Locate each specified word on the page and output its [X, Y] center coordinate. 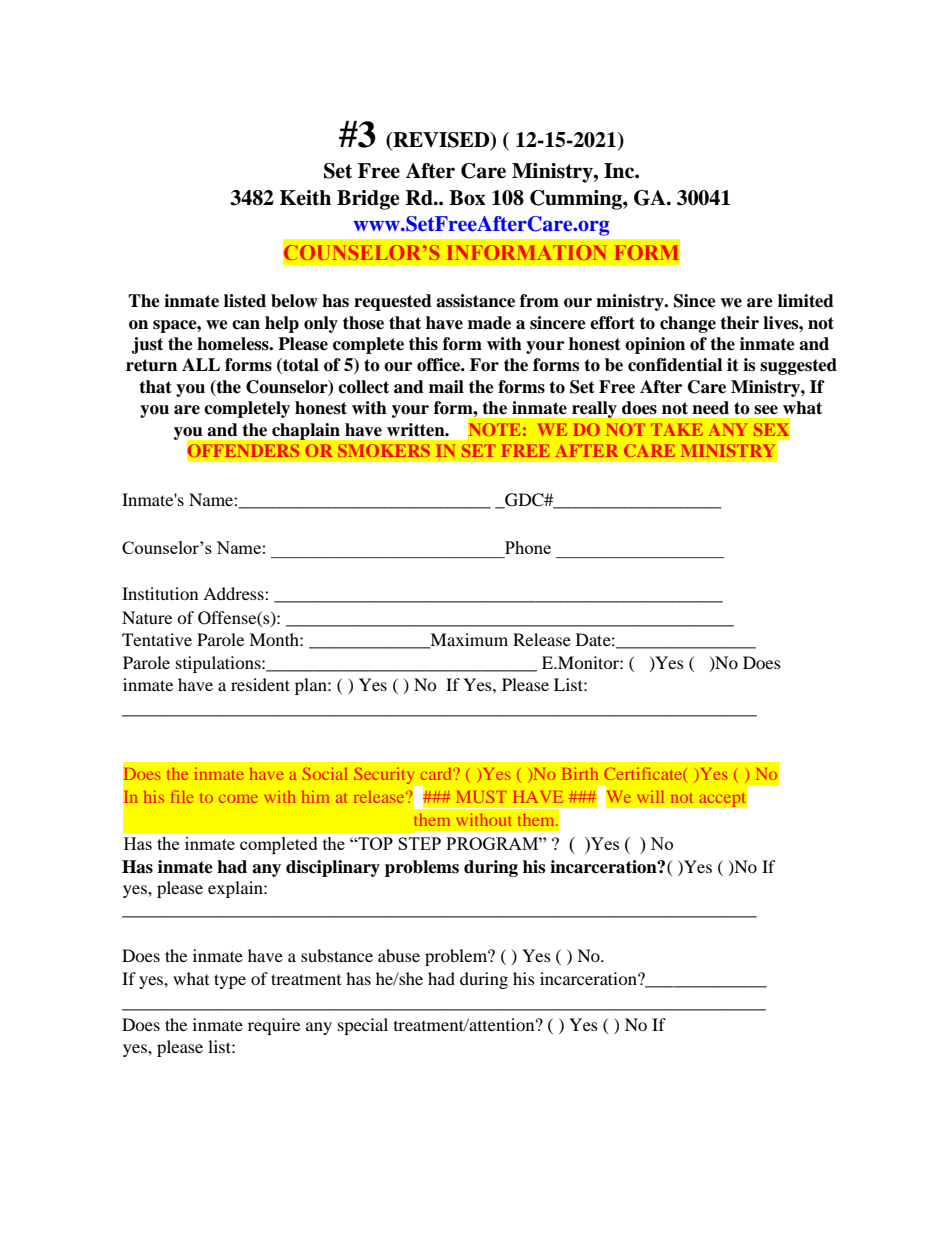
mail [446, 387]
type [230, 981]
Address [234, 593]
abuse [399, 955]
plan [312, 686]
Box [467, 198]
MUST [481, 796]
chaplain [306, 431]
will [650, 797]
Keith [305, 198]
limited [806, 301]
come [238, 799]
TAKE [677, 429]
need [710, 408]
